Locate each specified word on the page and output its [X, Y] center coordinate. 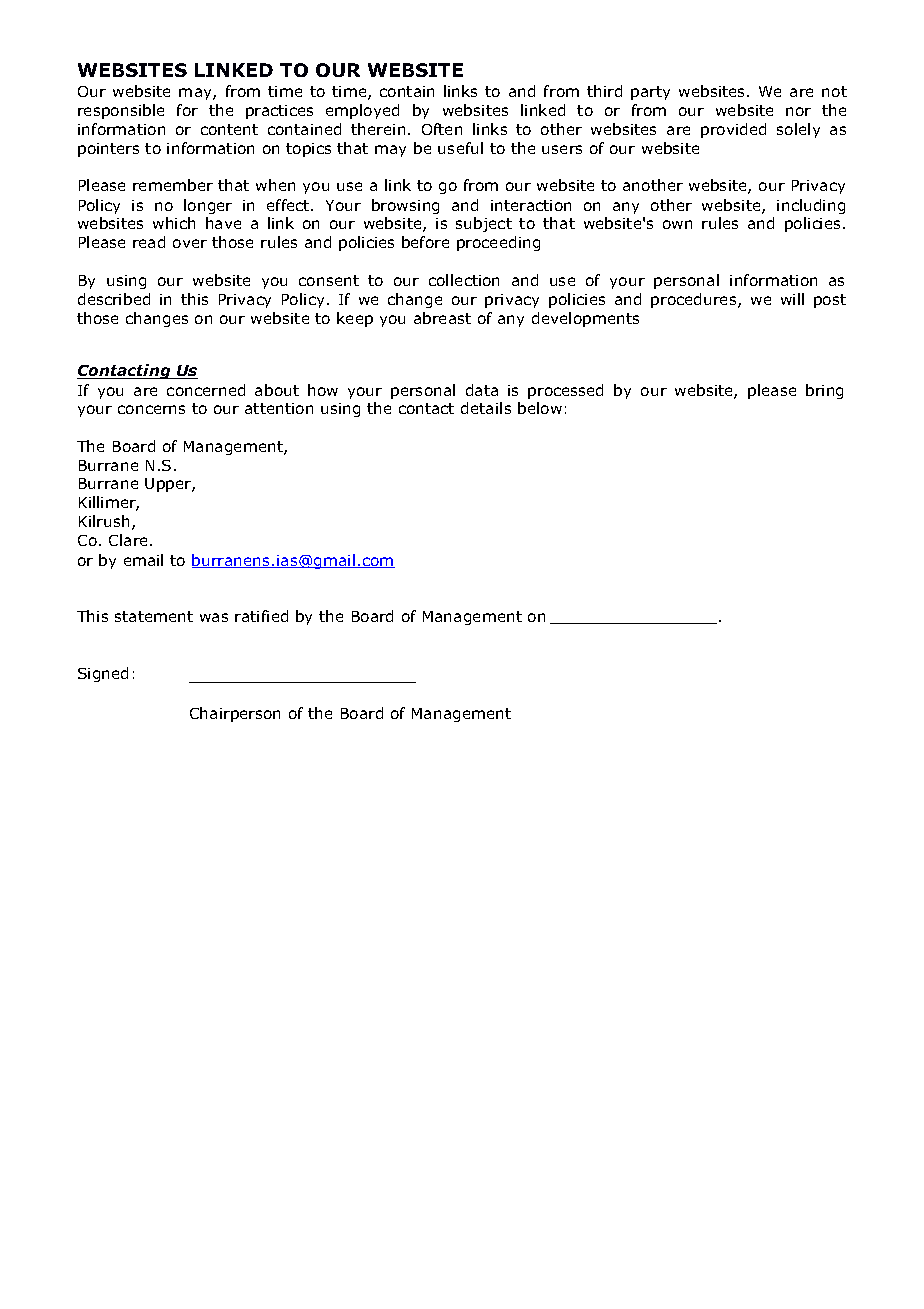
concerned [206, 390]
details [486, 408]
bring [824, 391]
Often [442, 129]
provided [733, 130]
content [229, 129]
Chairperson [235, 714]
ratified [261, 616]
